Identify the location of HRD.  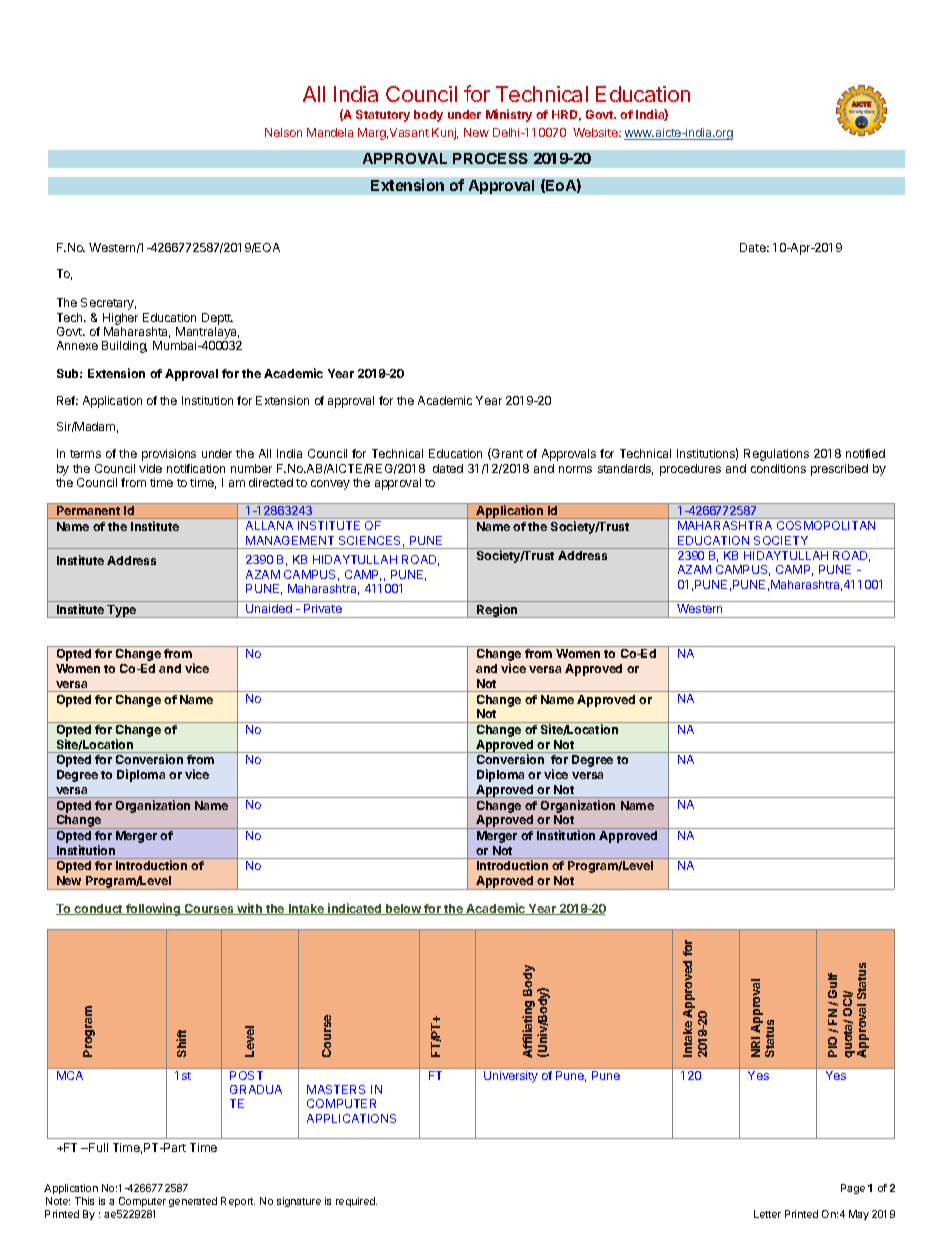
(566, 115).
